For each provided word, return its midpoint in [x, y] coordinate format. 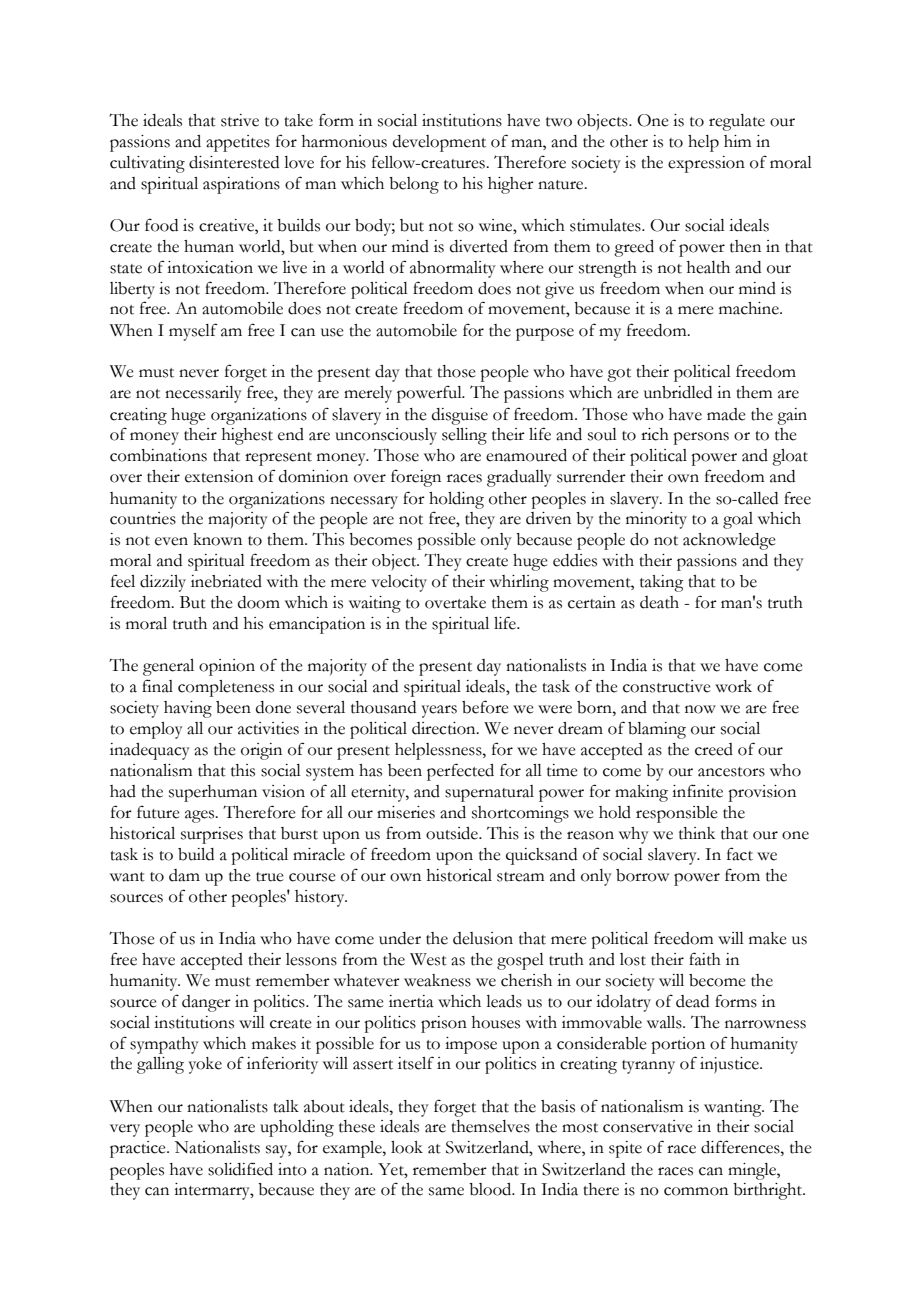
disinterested [234, 162]
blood [491, 1189]
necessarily [203, 394]
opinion [227, 667]
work [733, 686]
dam [184, 875]
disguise [460, 416]
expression [706, 164]
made [726, 414]
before [485, 707]
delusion [483, 938]
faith [705, 959]
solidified [240, 1169]
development [439, 143]
